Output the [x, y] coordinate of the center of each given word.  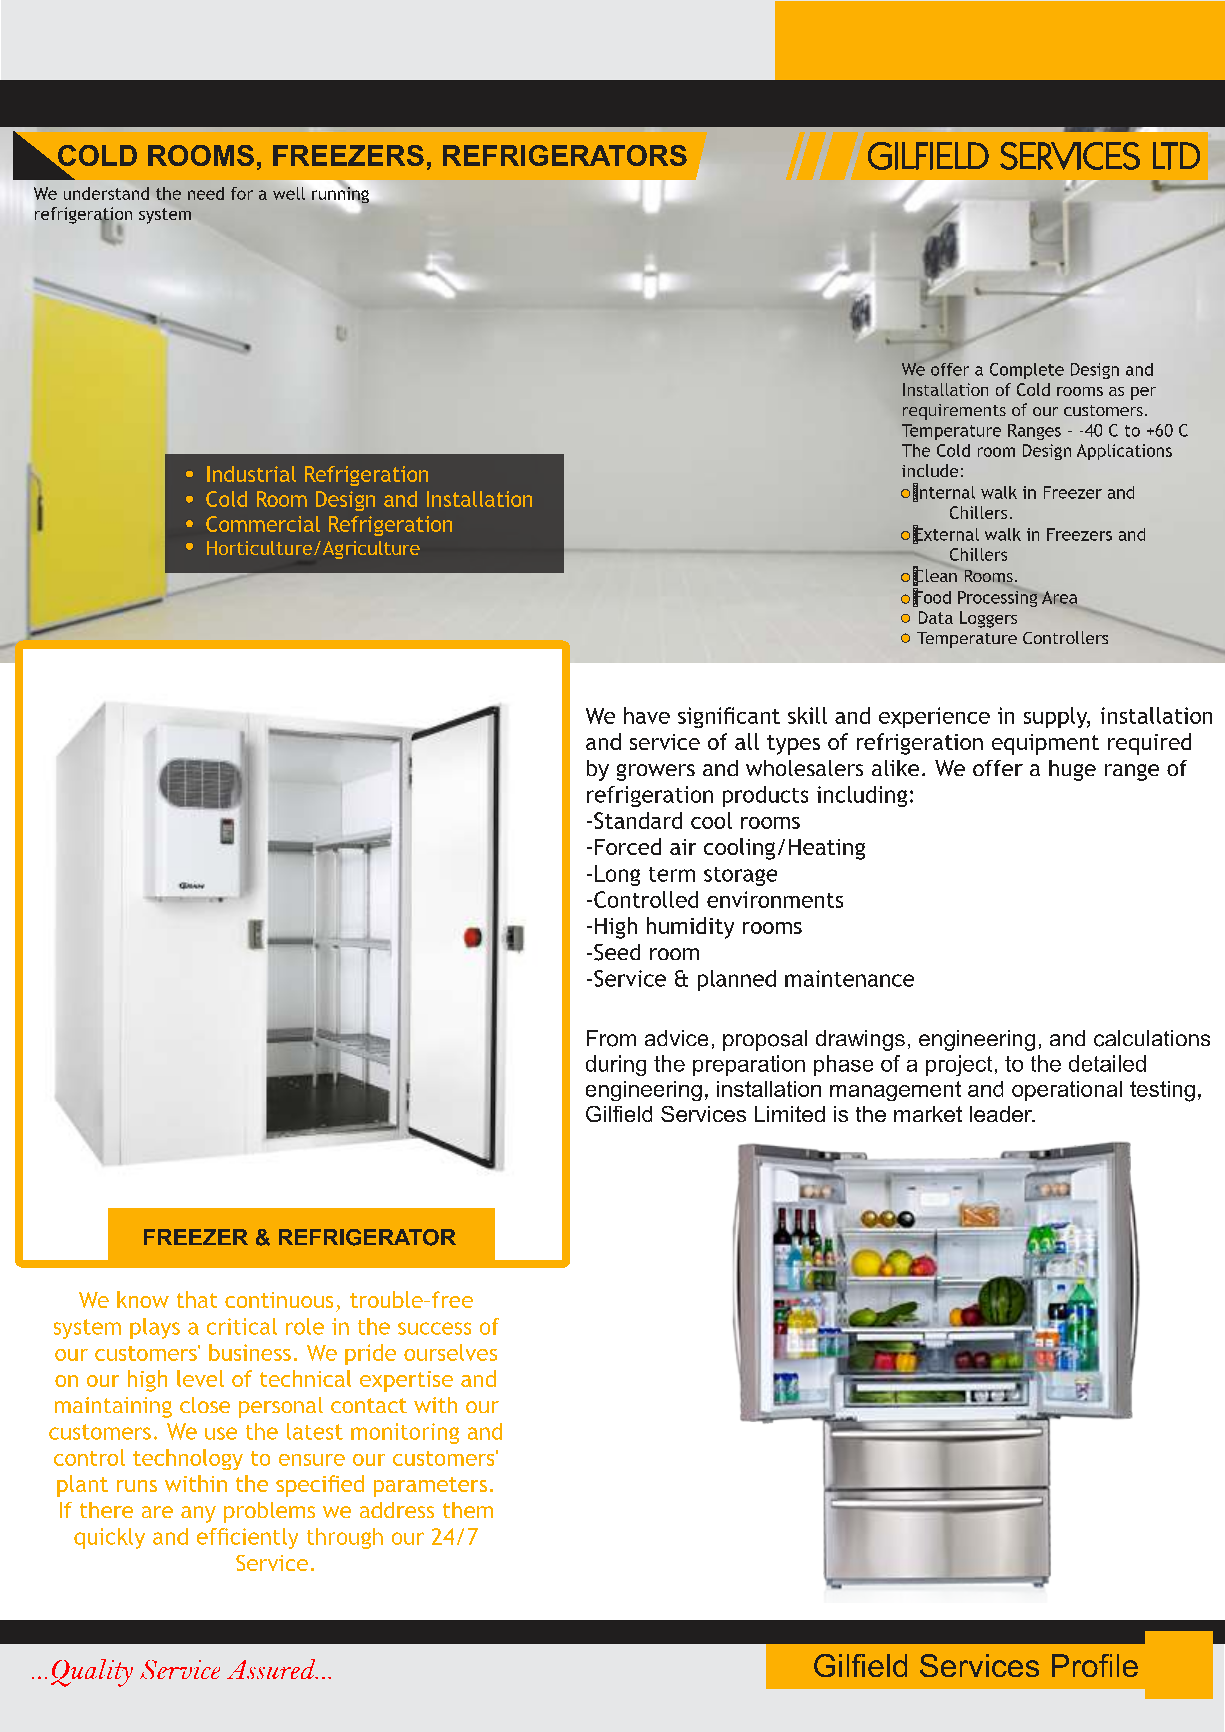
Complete [1027, 371]
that [197, 1299]
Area [1059, 597]
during [616, 1065]
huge [1072, 770]
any [198, 1514]
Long [617, 875]
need [206, 193]
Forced [628, 846]
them [468, 1510]
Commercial [263, 524]
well [290, 192]
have [647, 715]
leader [1002, 1114]
